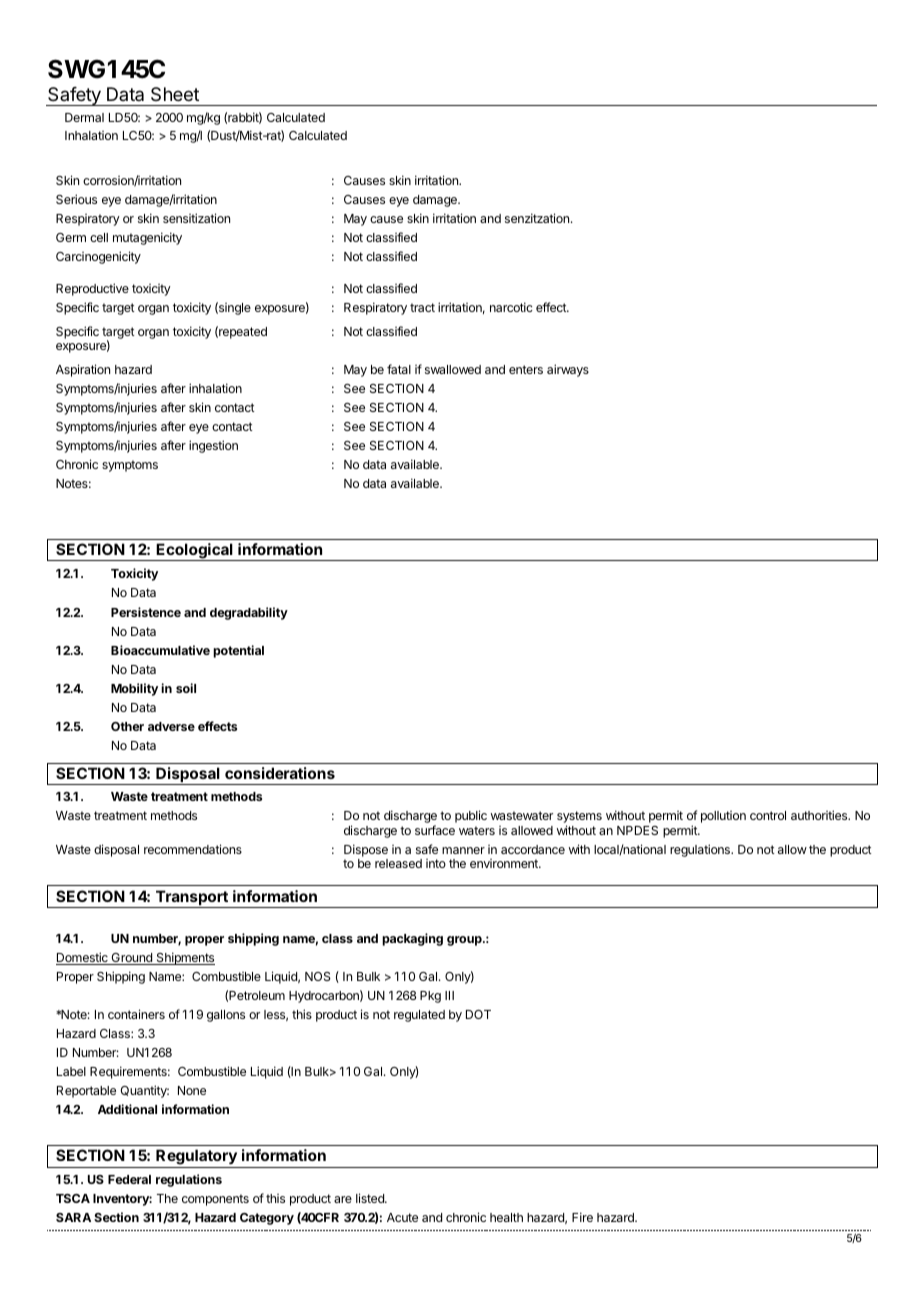 The width and height of the screenshot is (924, 1308). Describe the element at coordinates (402, 1217) in the screenshot. I see `Acute` at that location.
